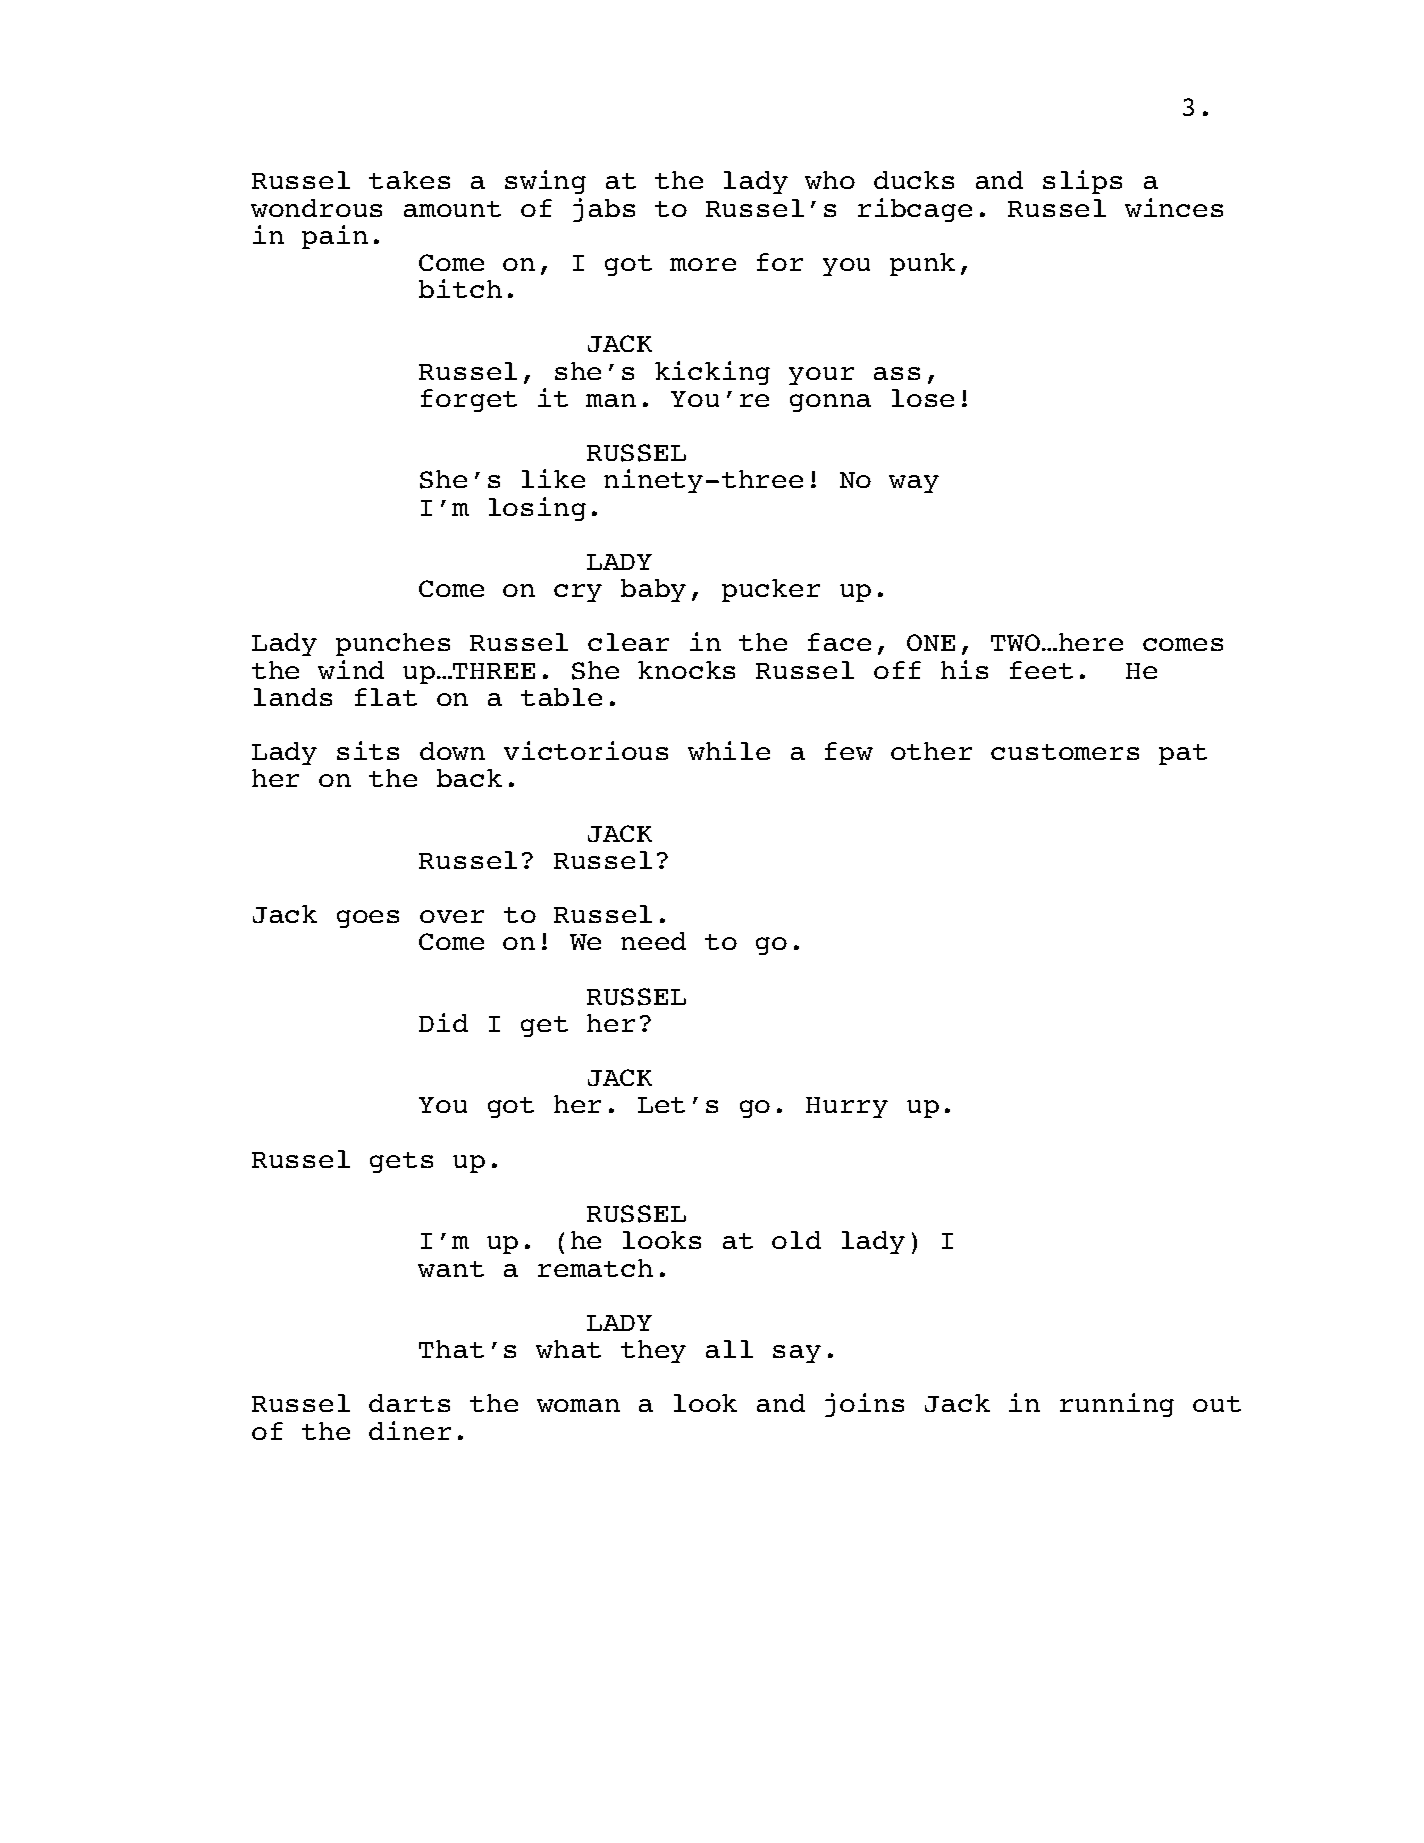 The image size is (1424, 1843). What do you see at coordinates (1065, 752) in the image?
I see `customers` at bounding box center [1065, 752].
